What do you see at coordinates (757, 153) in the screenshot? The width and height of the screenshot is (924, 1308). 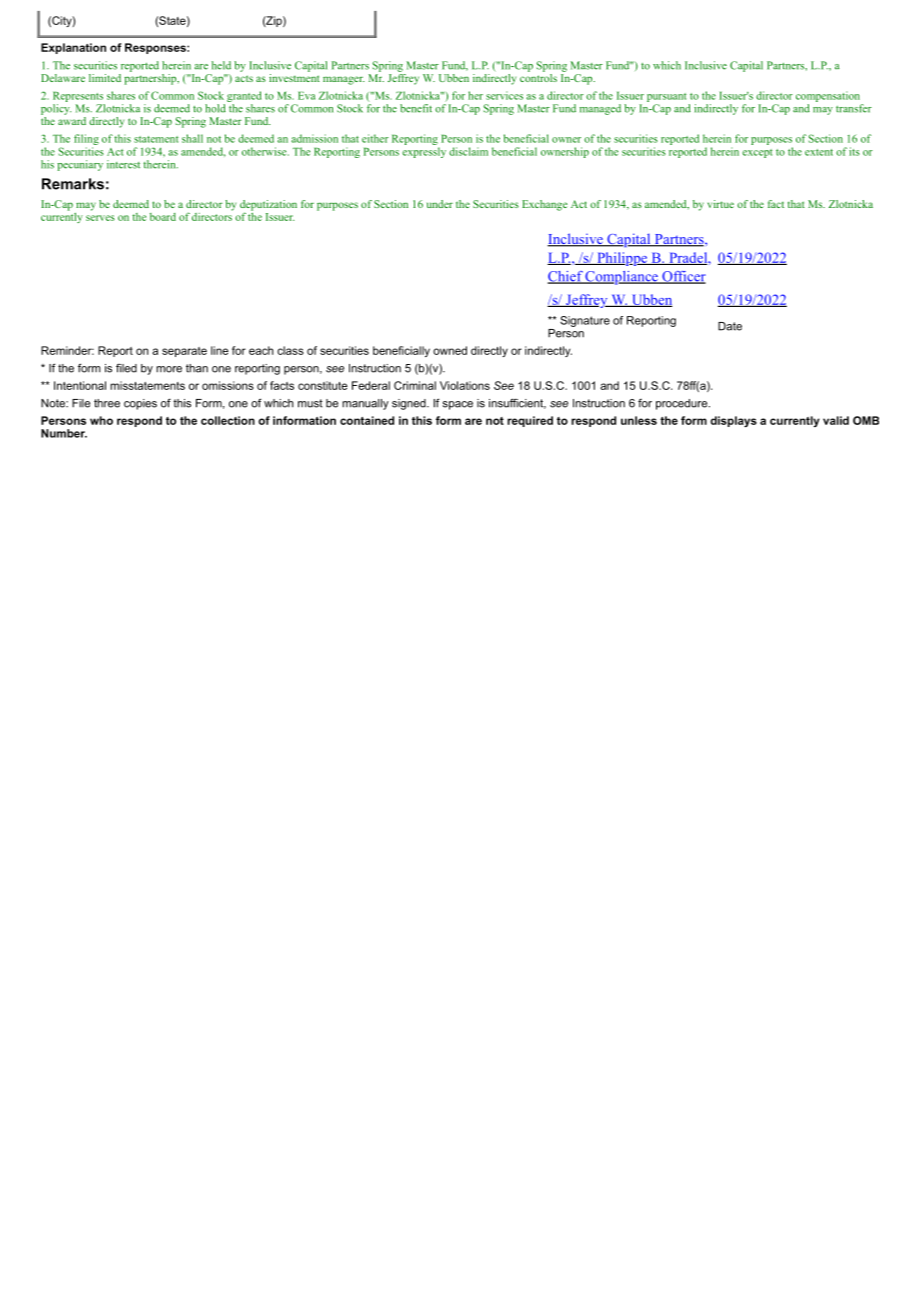 I see `except` at bounding box center [757, 153].
